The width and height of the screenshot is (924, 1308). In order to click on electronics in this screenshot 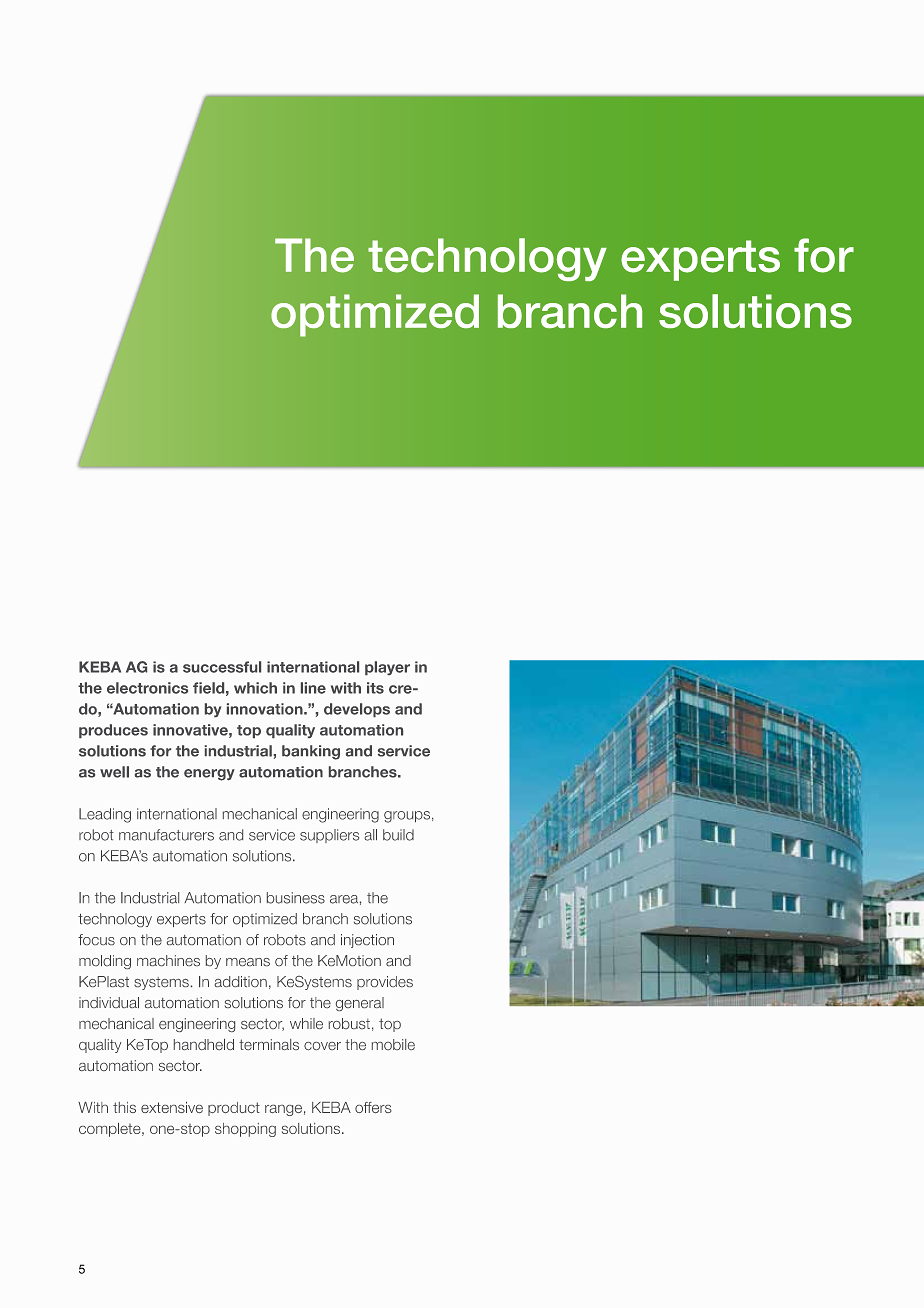, I will do `click(147, 688)`.
